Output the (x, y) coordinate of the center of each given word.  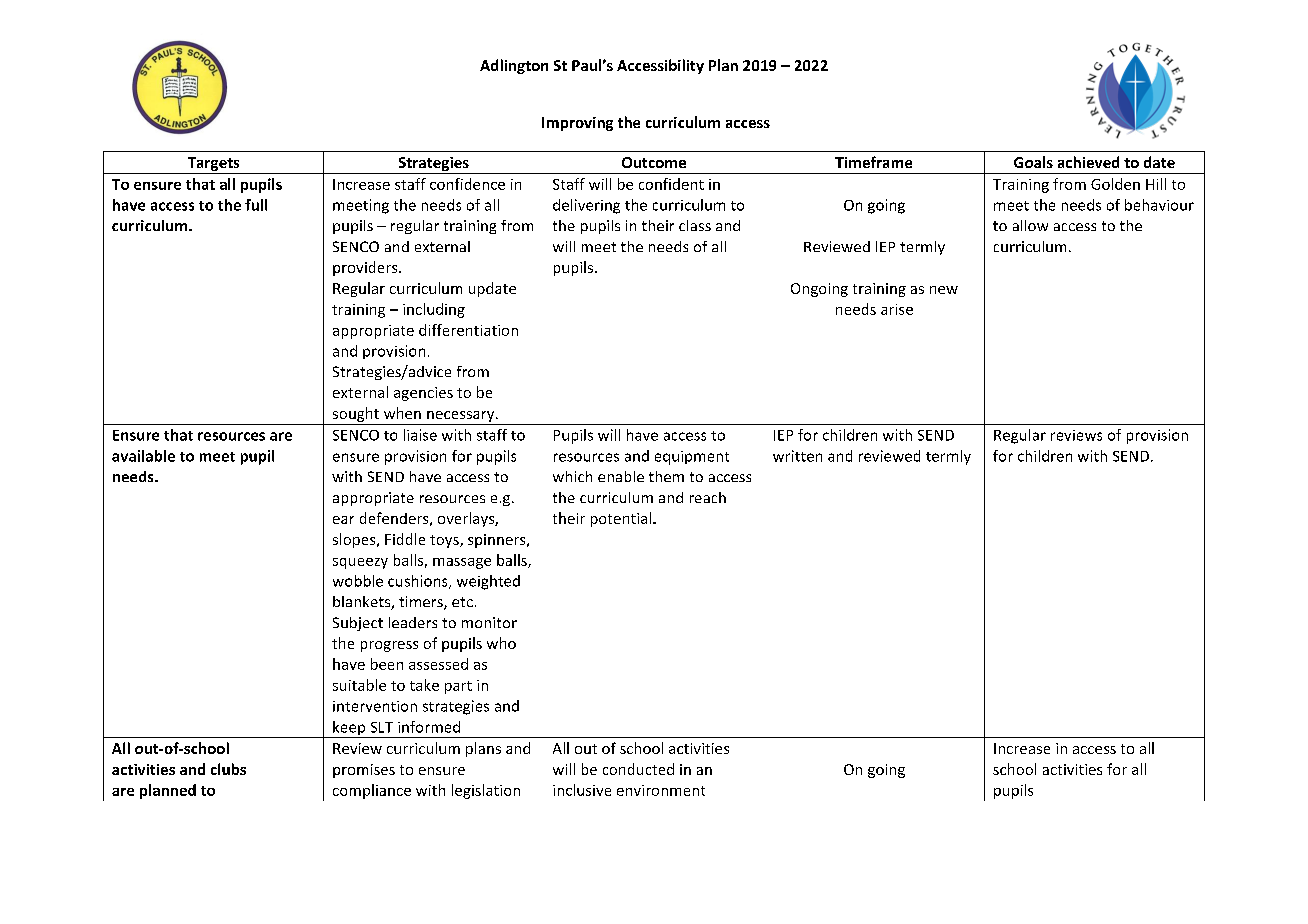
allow (1030, 225)
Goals (1033, 162)
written (797, 456)
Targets (213, 165)
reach (708, 497)
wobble (358, 581)
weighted (488, 582)
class (695, 225)
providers (366, 268)
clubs (228, 769)
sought (356, 414)
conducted (638, 769)
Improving (577, 124)
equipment (692, 458)
